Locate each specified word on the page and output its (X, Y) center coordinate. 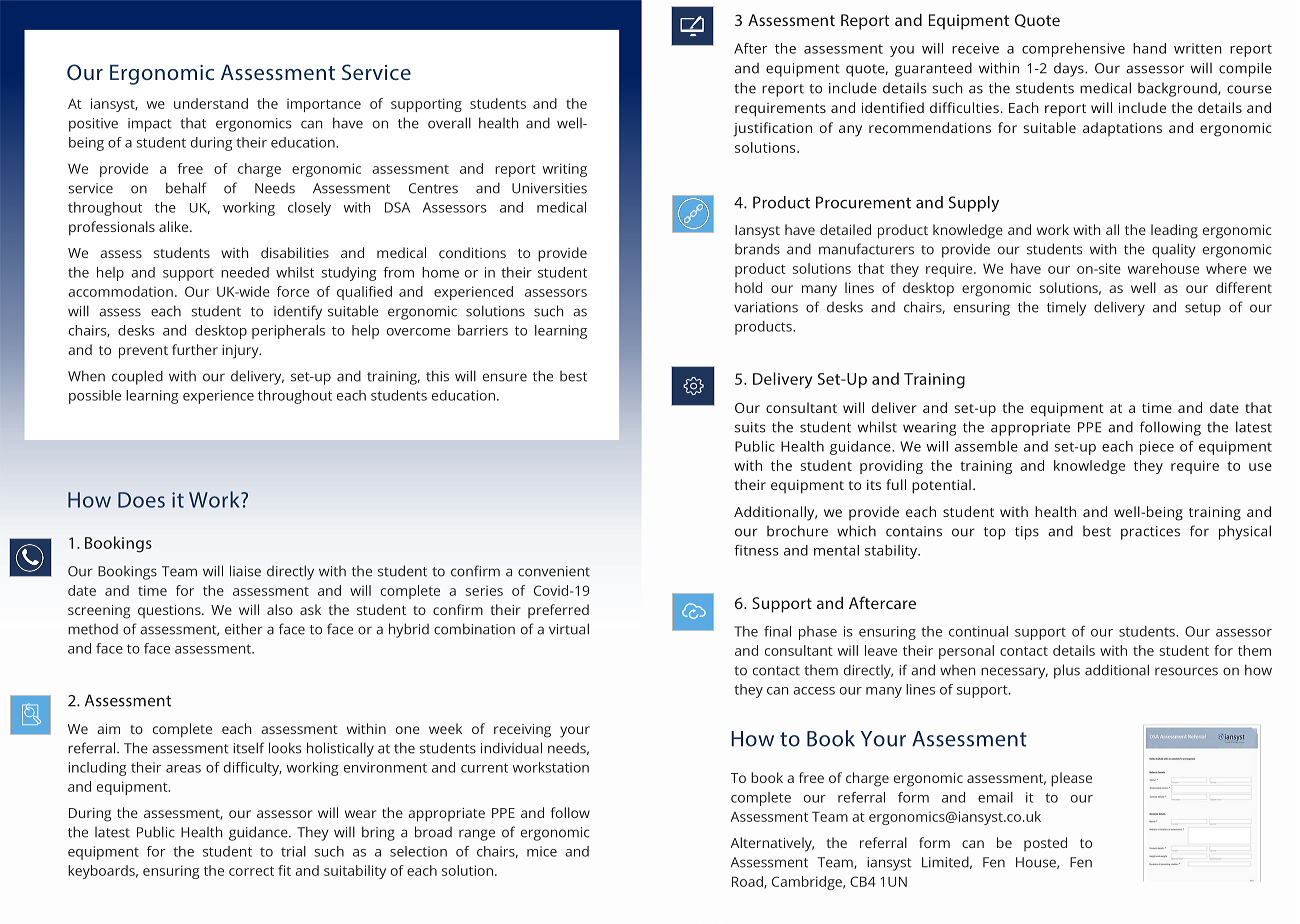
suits (750, 427)
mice (542, 851)
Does (141, 500)
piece (1157, 448)
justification (772, 129)
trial (293, 851)
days (1070, 69)
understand (211, 103)
